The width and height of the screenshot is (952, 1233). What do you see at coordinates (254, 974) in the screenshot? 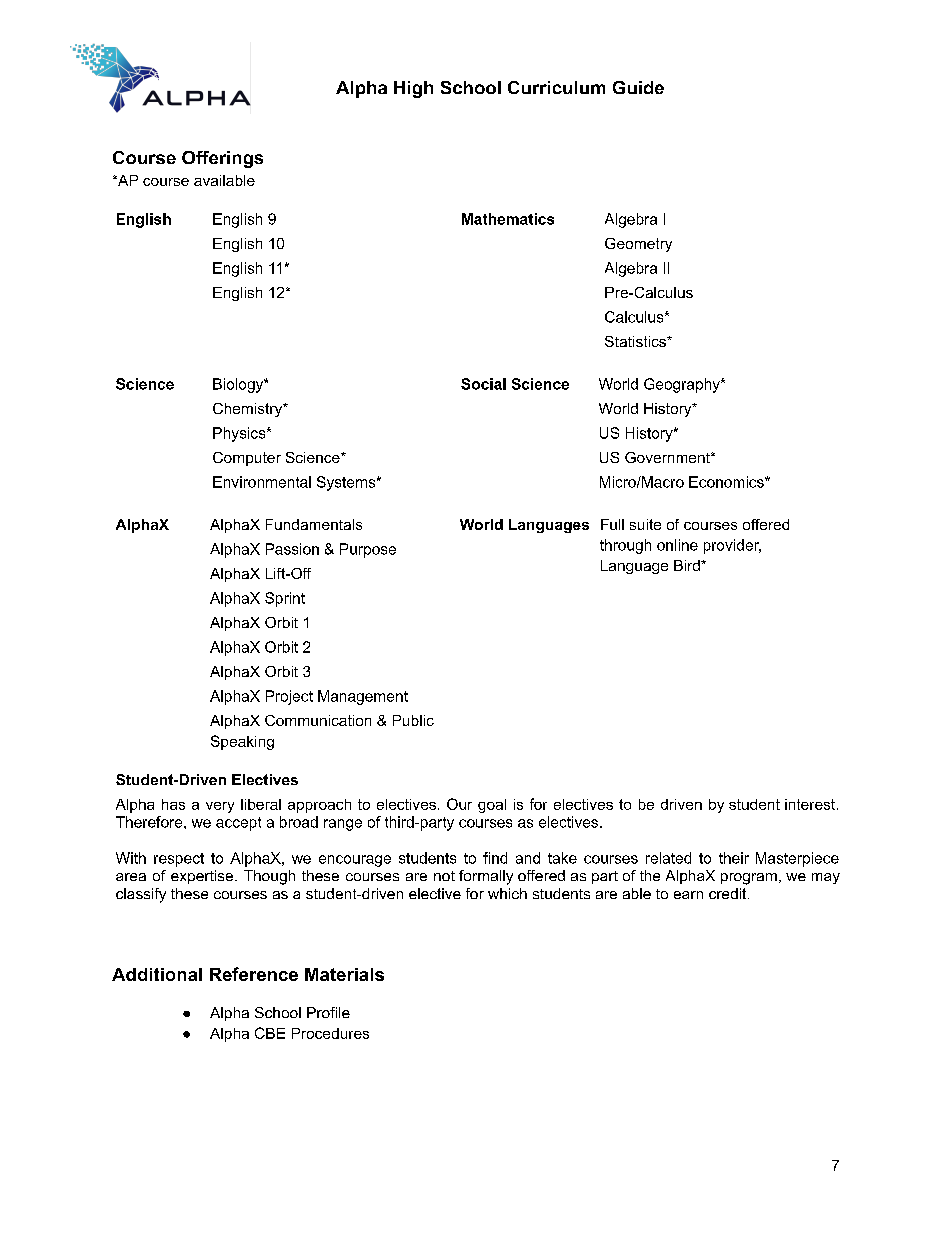
I see `Reference` at bounding box center [254, 974].
